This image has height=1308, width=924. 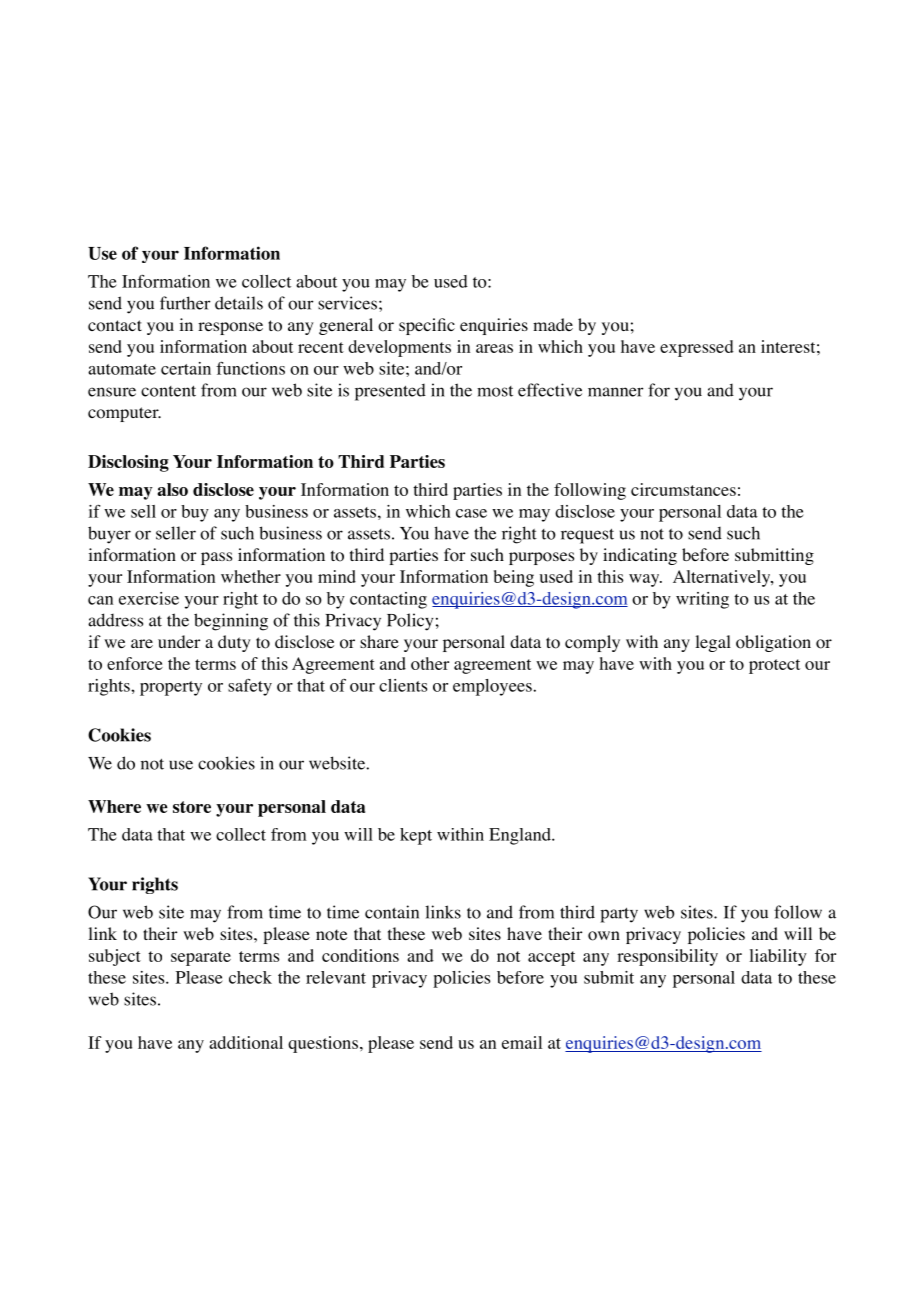 What do you see at coordinates (697, 348) in the image?
I see `expressed` at bounding box center [697, 348].
